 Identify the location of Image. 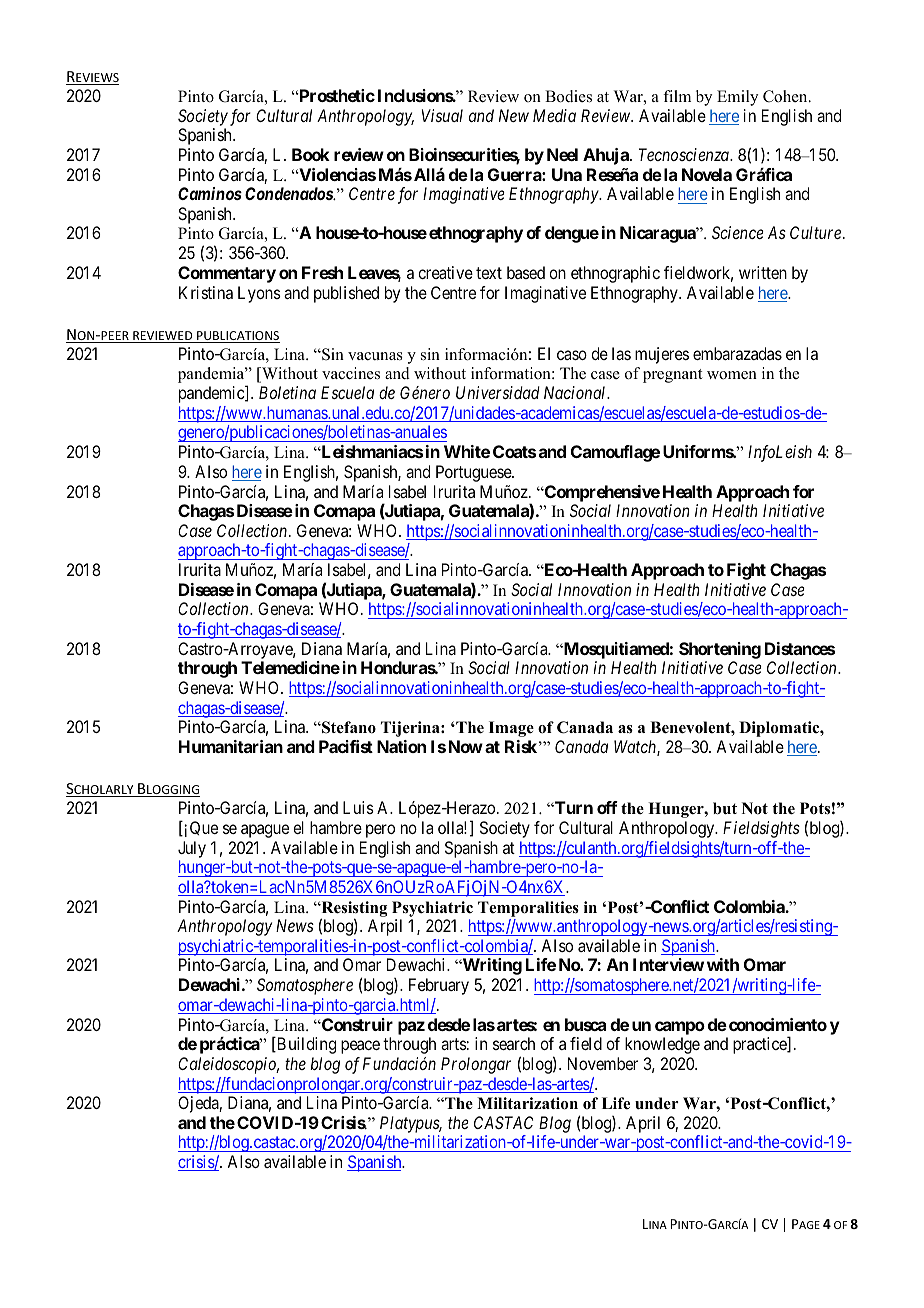
(511, 729).
